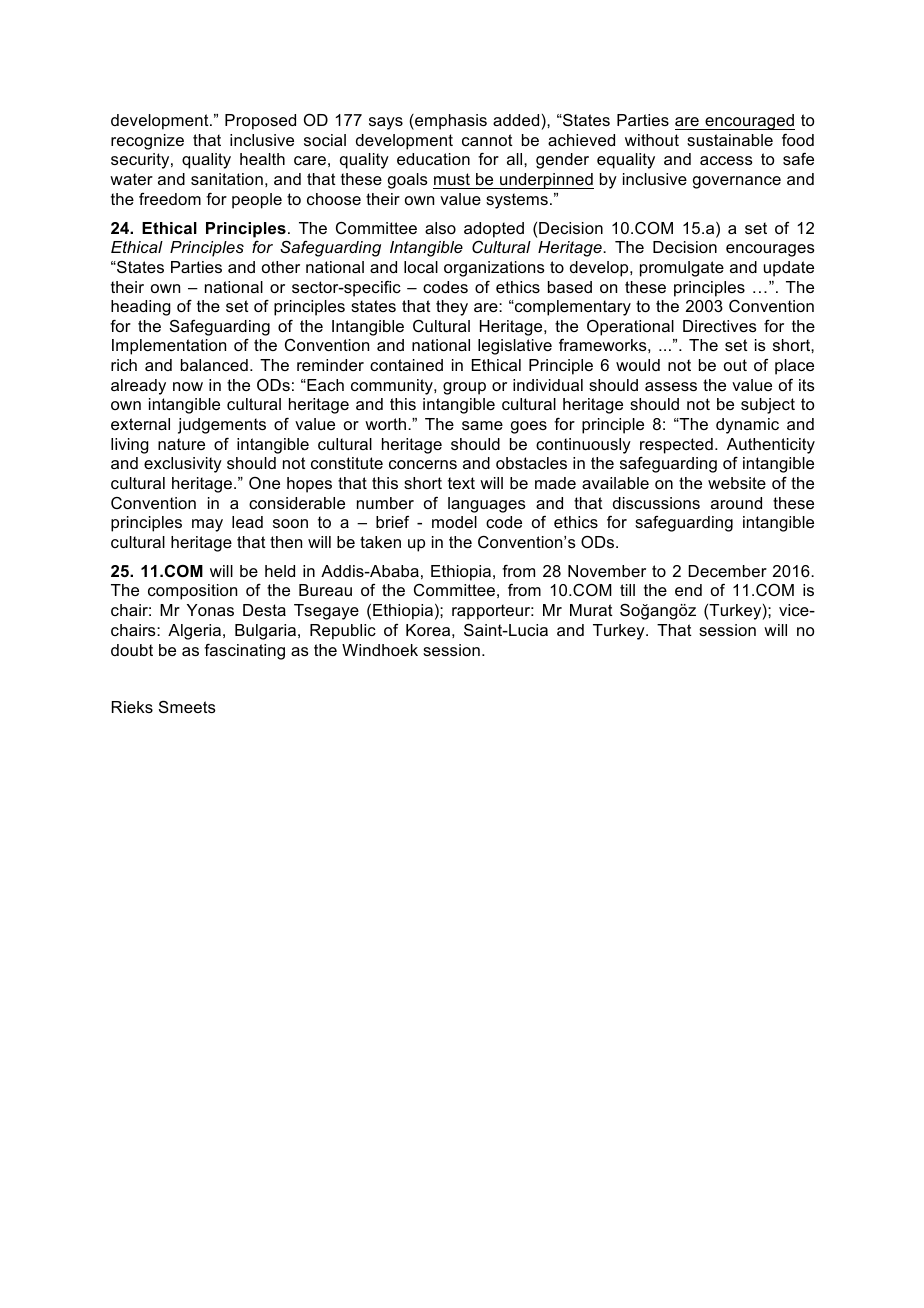 This document has height=1308, width=924. I want to click on they, so click(452, 308).
